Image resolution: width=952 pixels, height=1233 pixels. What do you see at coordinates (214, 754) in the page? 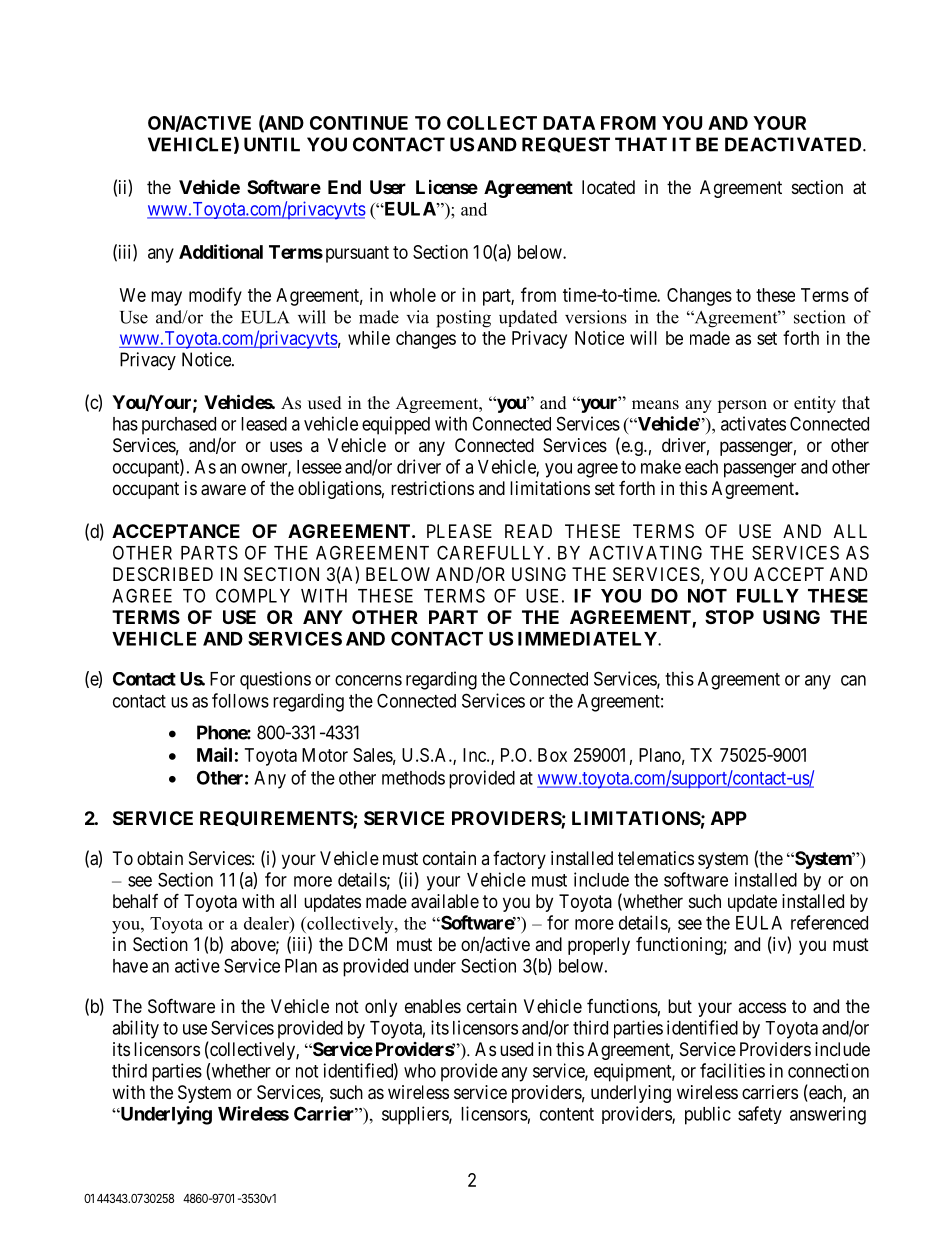
I see `Mail` at bounding box center [214, 754].
